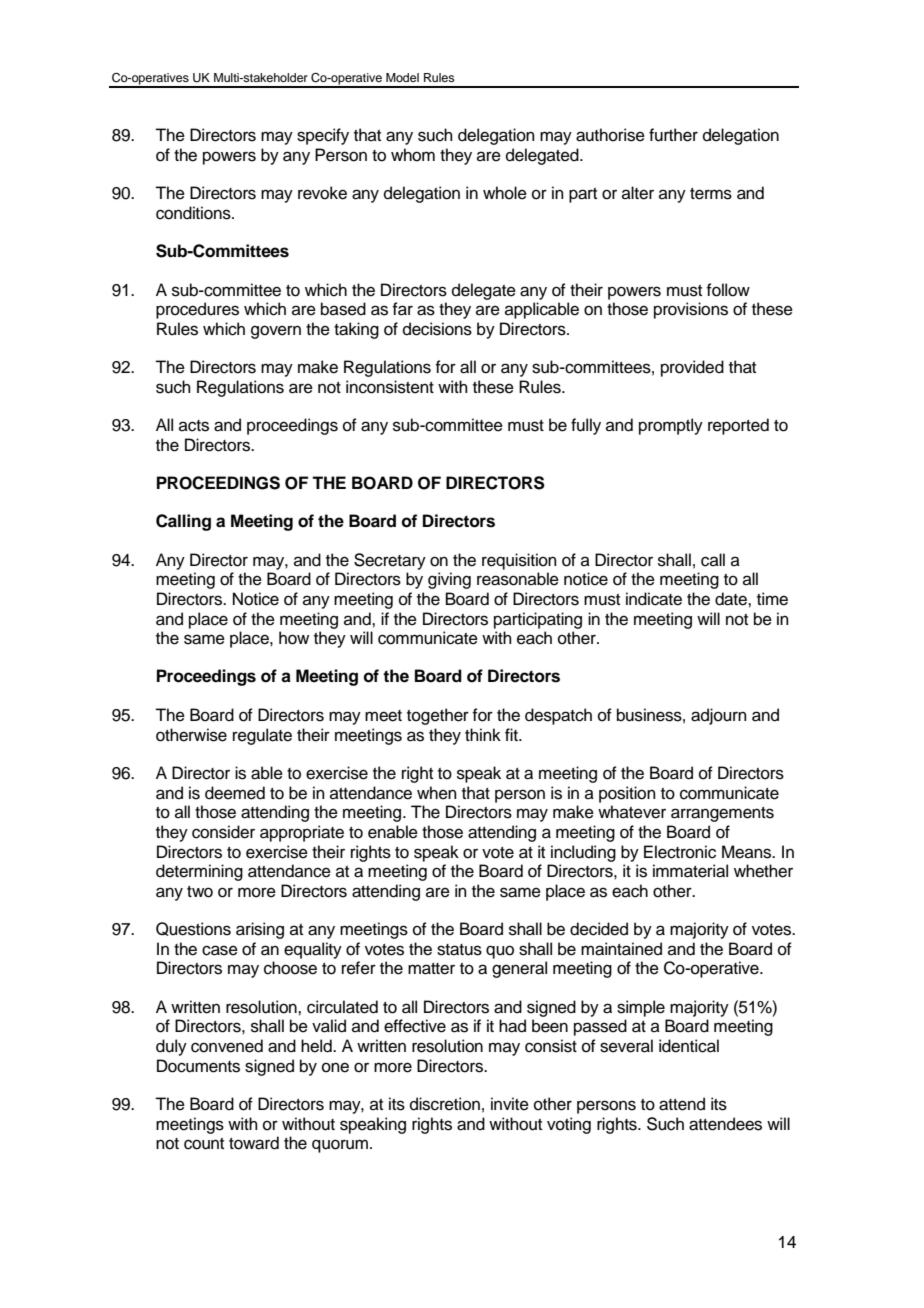 This page has width=924, height=1308. I want to click on whom, so click(413, 155).
